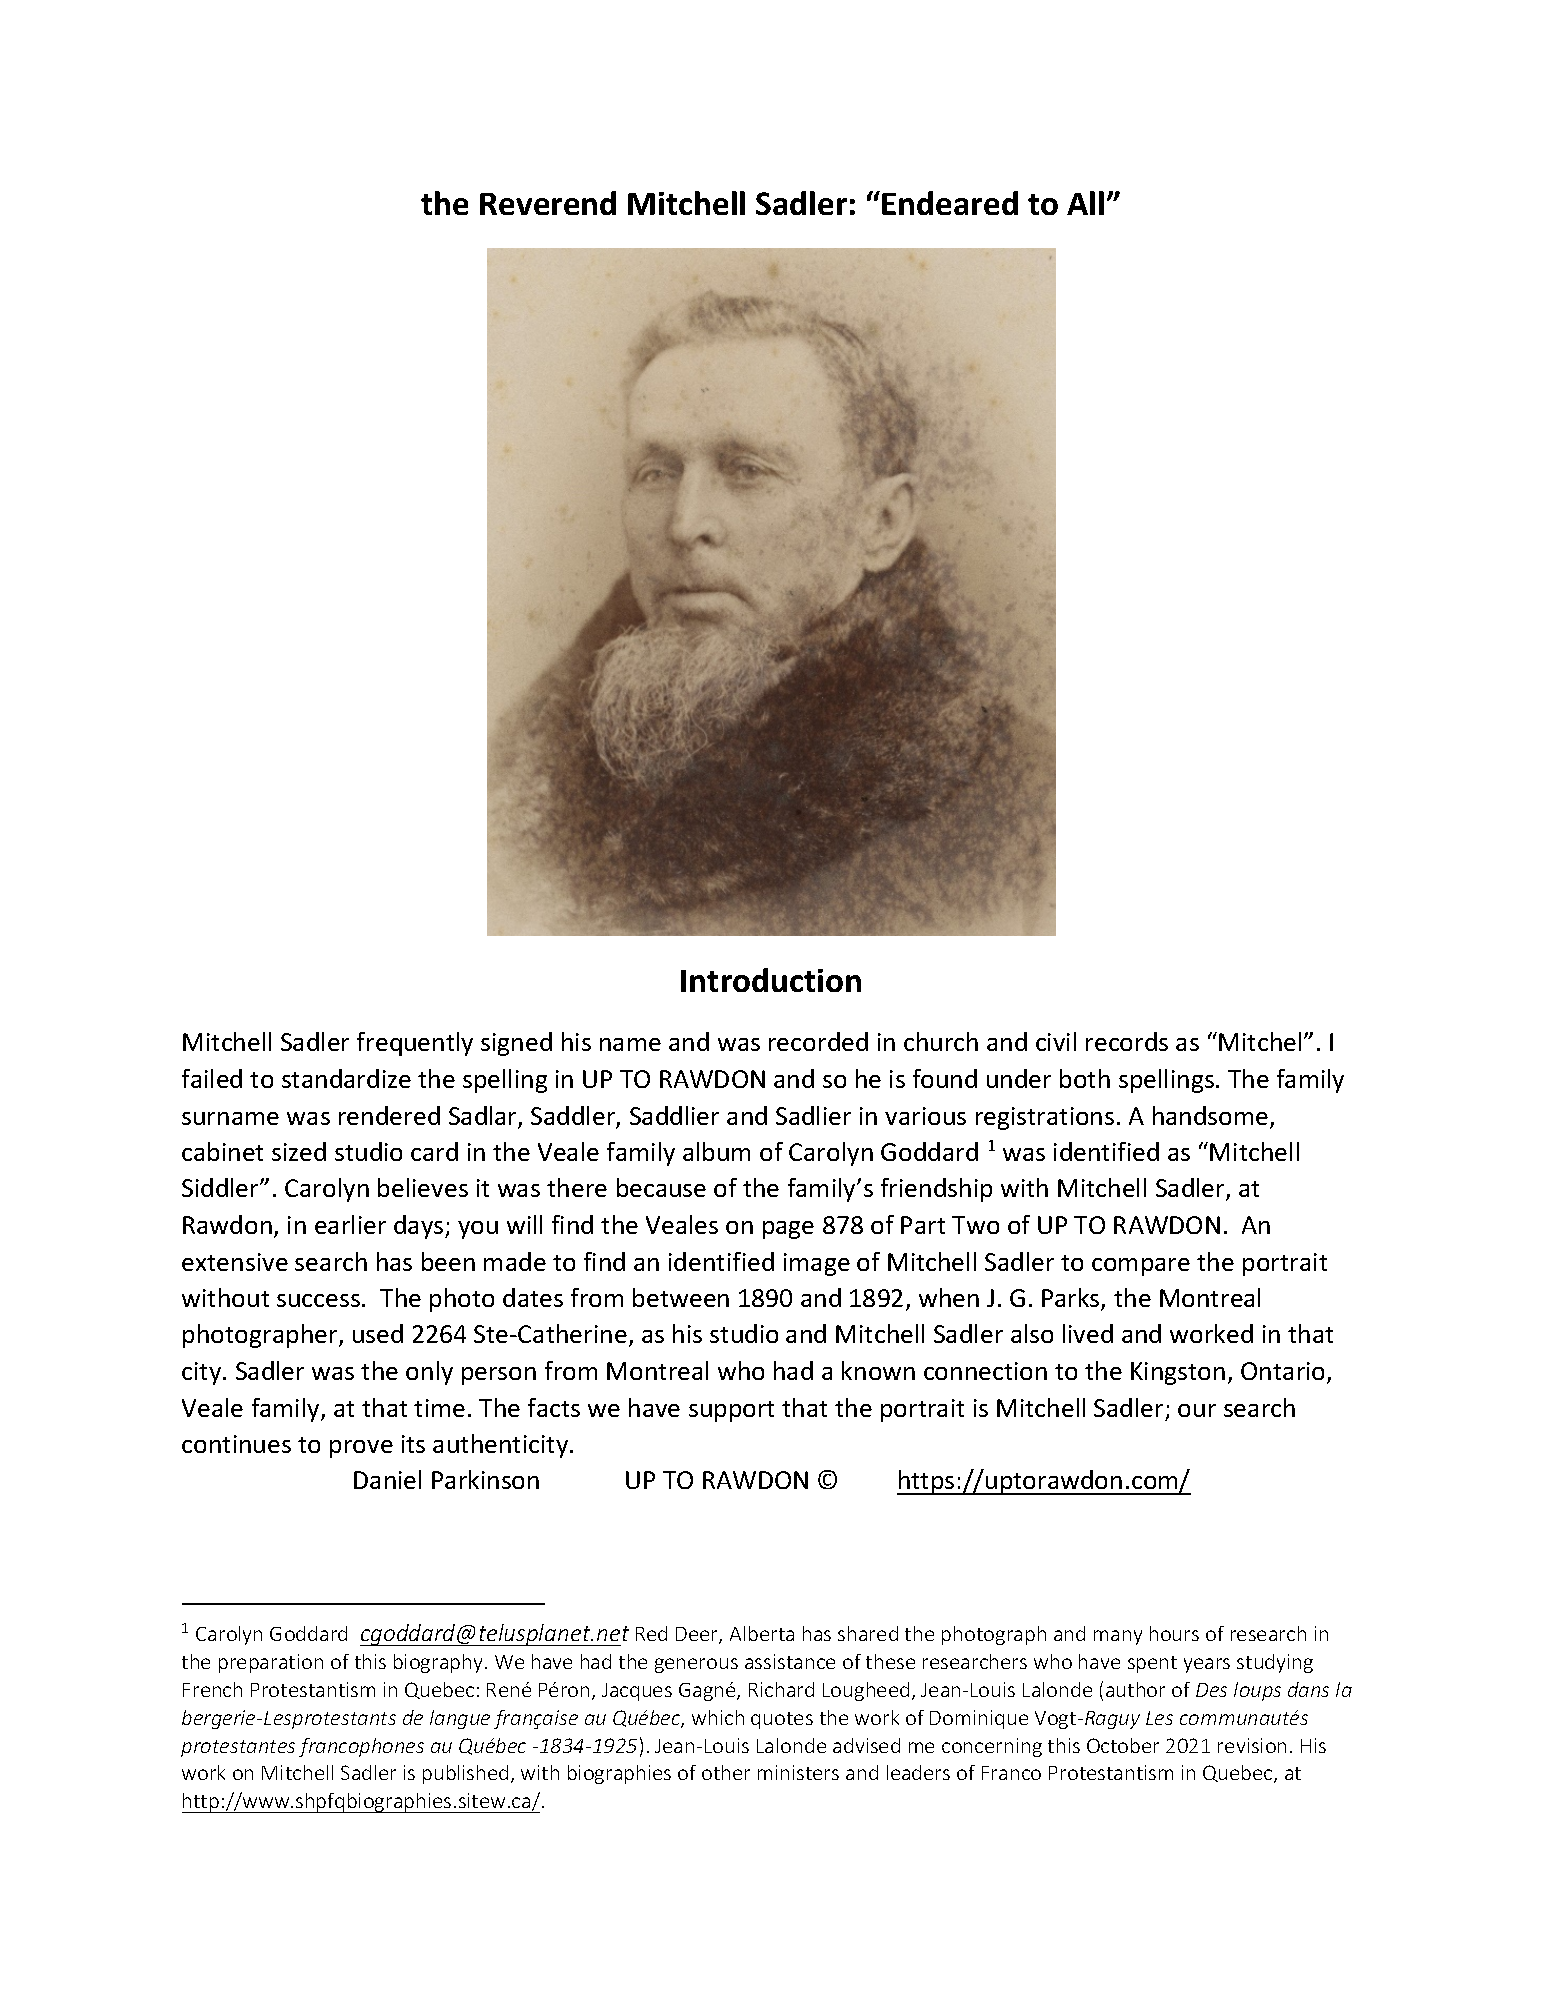 The image size is (1543, 1996). I want to click on Endeared, so click(950, 203).
